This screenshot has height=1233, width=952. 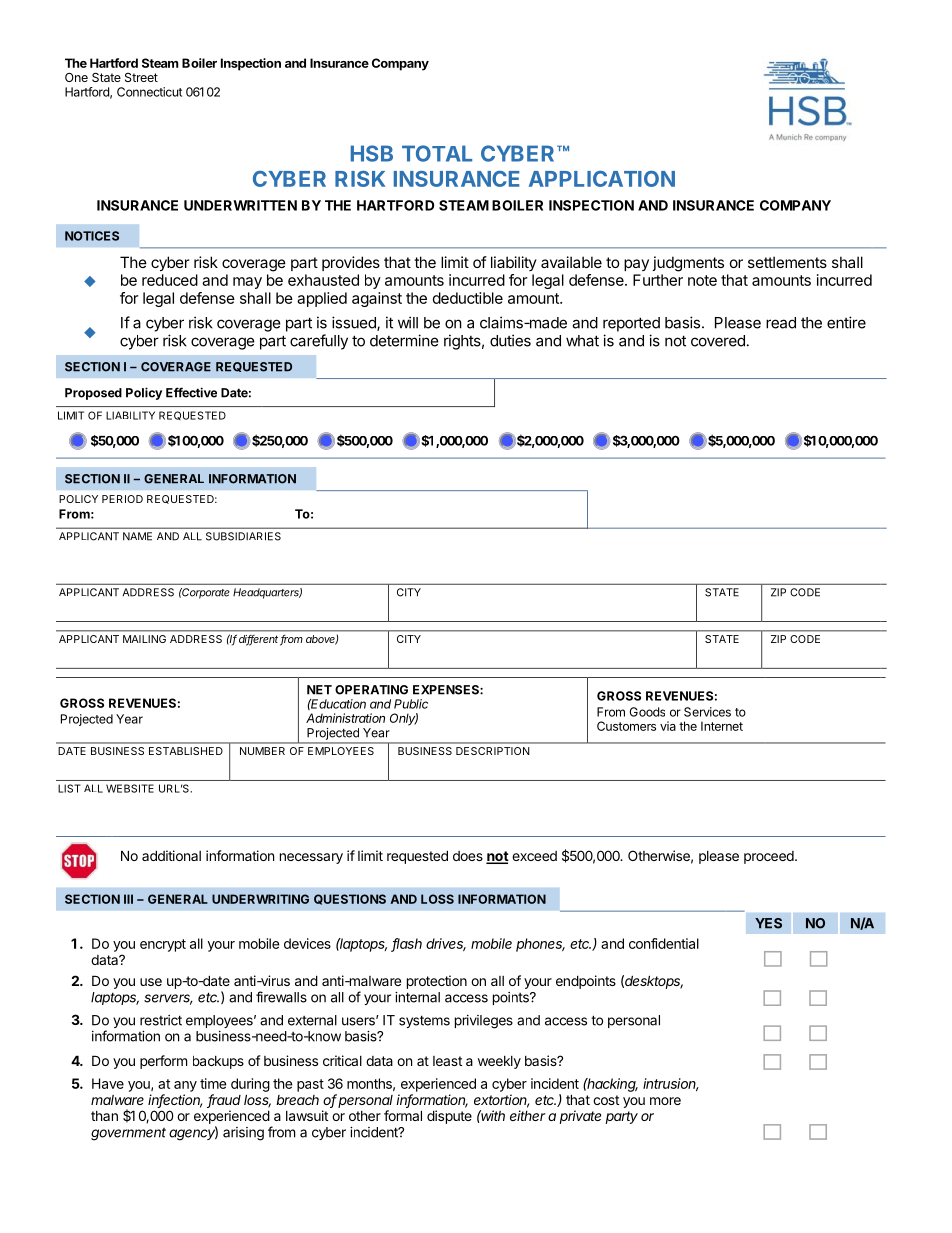 I want to click on Public, so click(x=411, y=704).
